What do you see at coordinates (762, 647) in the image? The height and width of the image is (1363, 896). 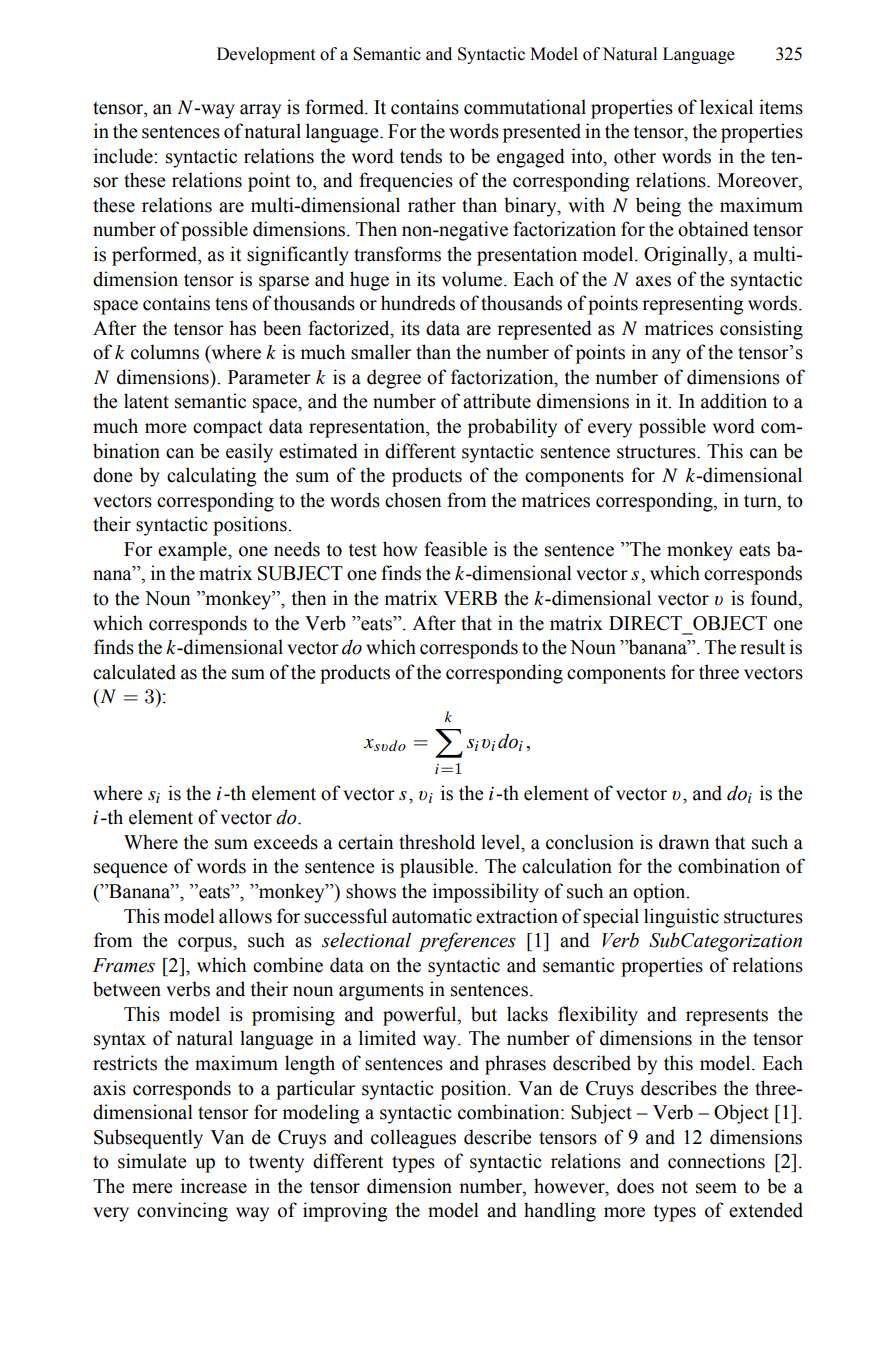 I see `result` at bounding box center [762, 647].
